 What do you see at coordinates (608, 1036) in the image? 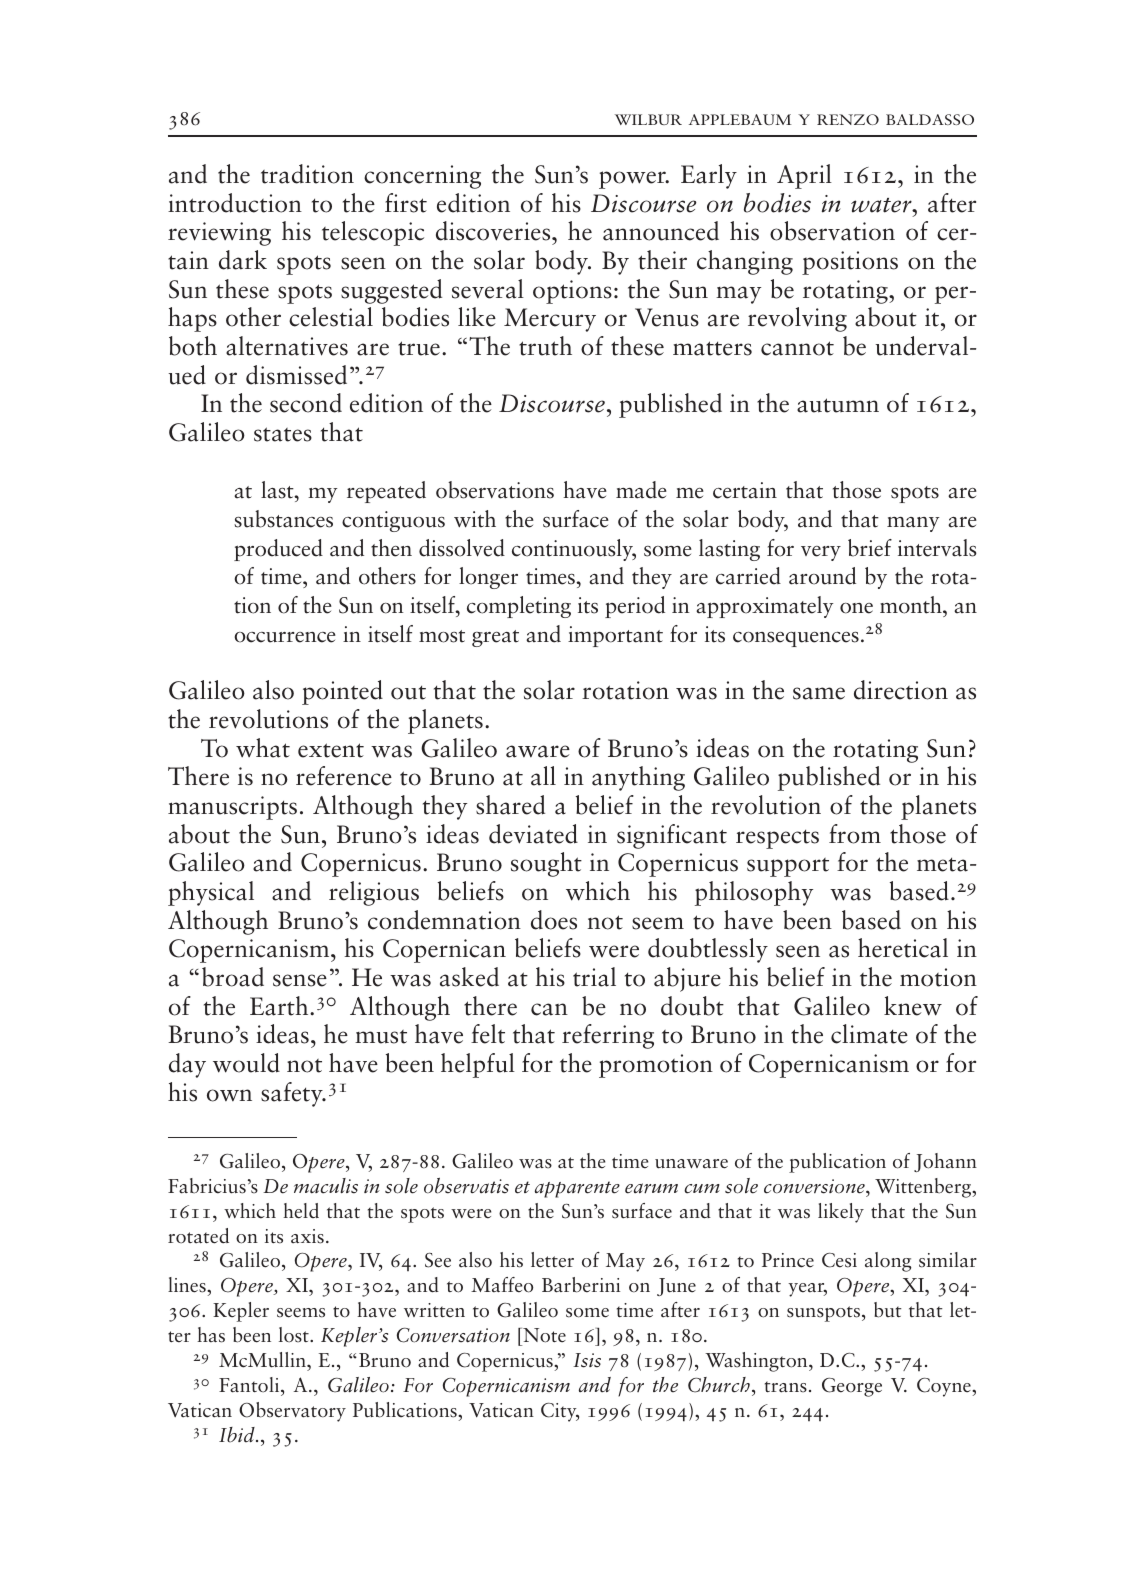
I see `referring` at bounding box center [608, 1036].
